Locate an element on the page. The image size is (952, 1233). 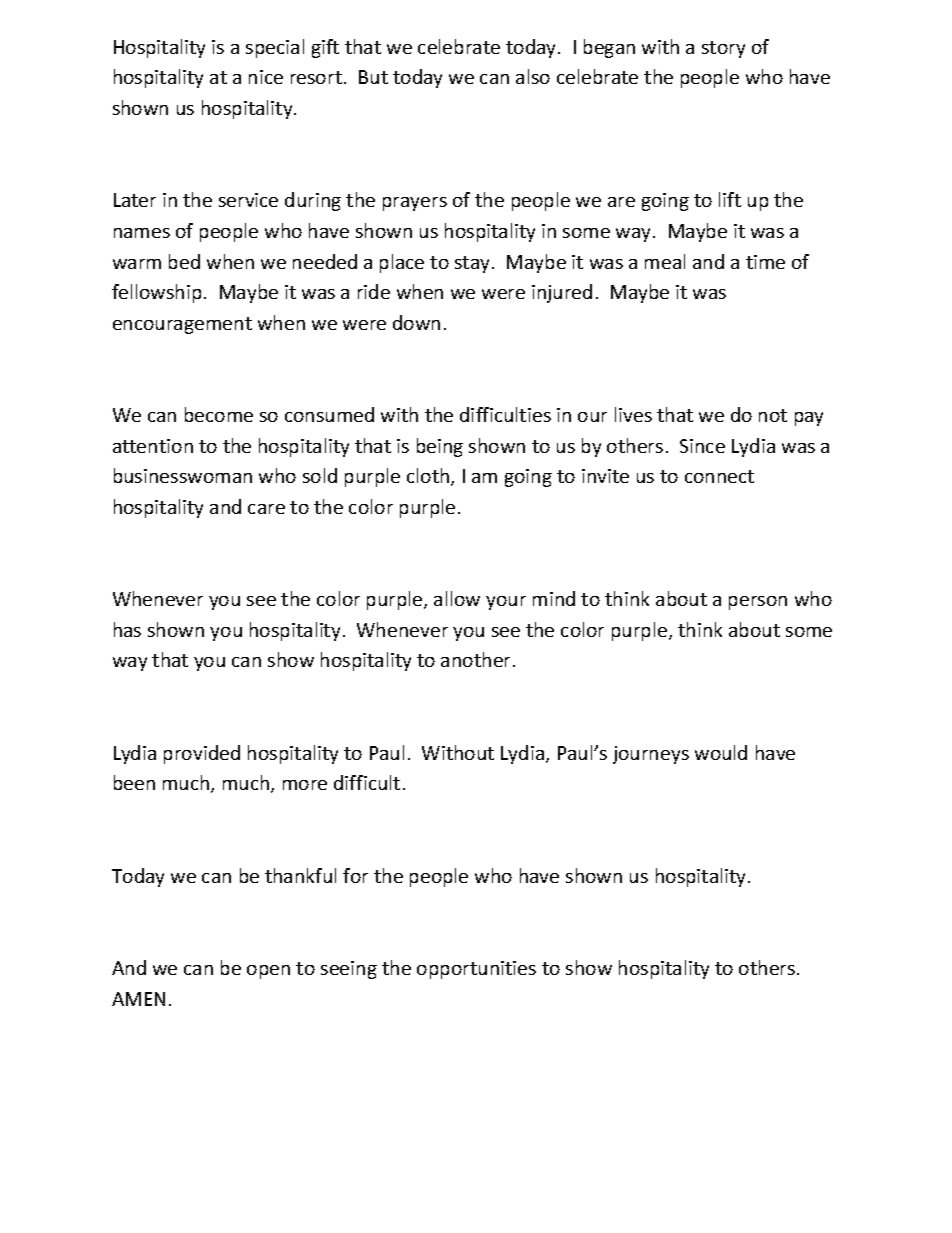
would is located at coordinates (721, 752).
